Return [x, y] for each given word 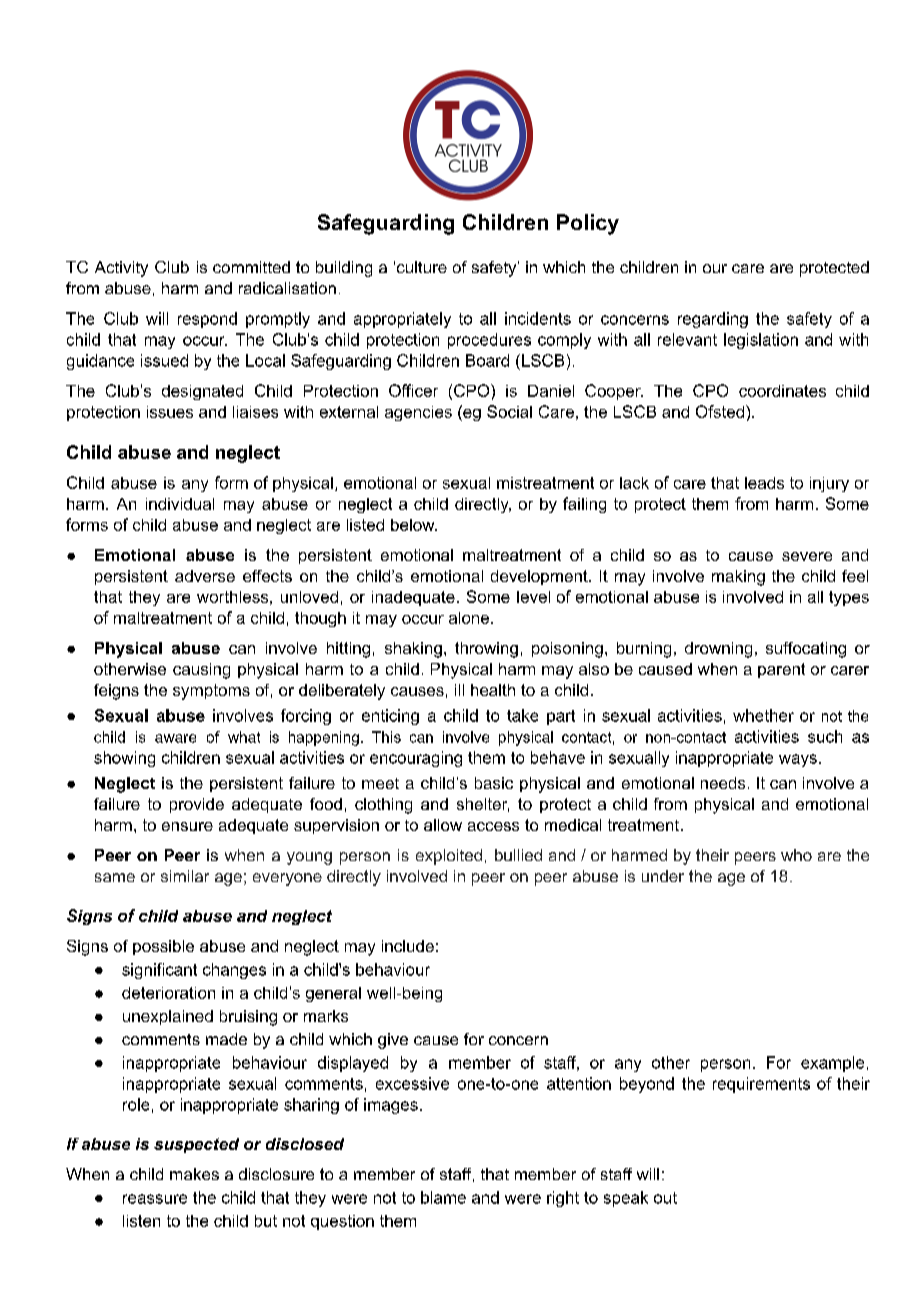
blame [443, 1197]
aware [175, 738]
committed [251, 267]
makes [194, 1174]
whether [763, 715]
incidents [538, 318]
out [665, 1198]
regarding [713, 320]
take [522, 715]
